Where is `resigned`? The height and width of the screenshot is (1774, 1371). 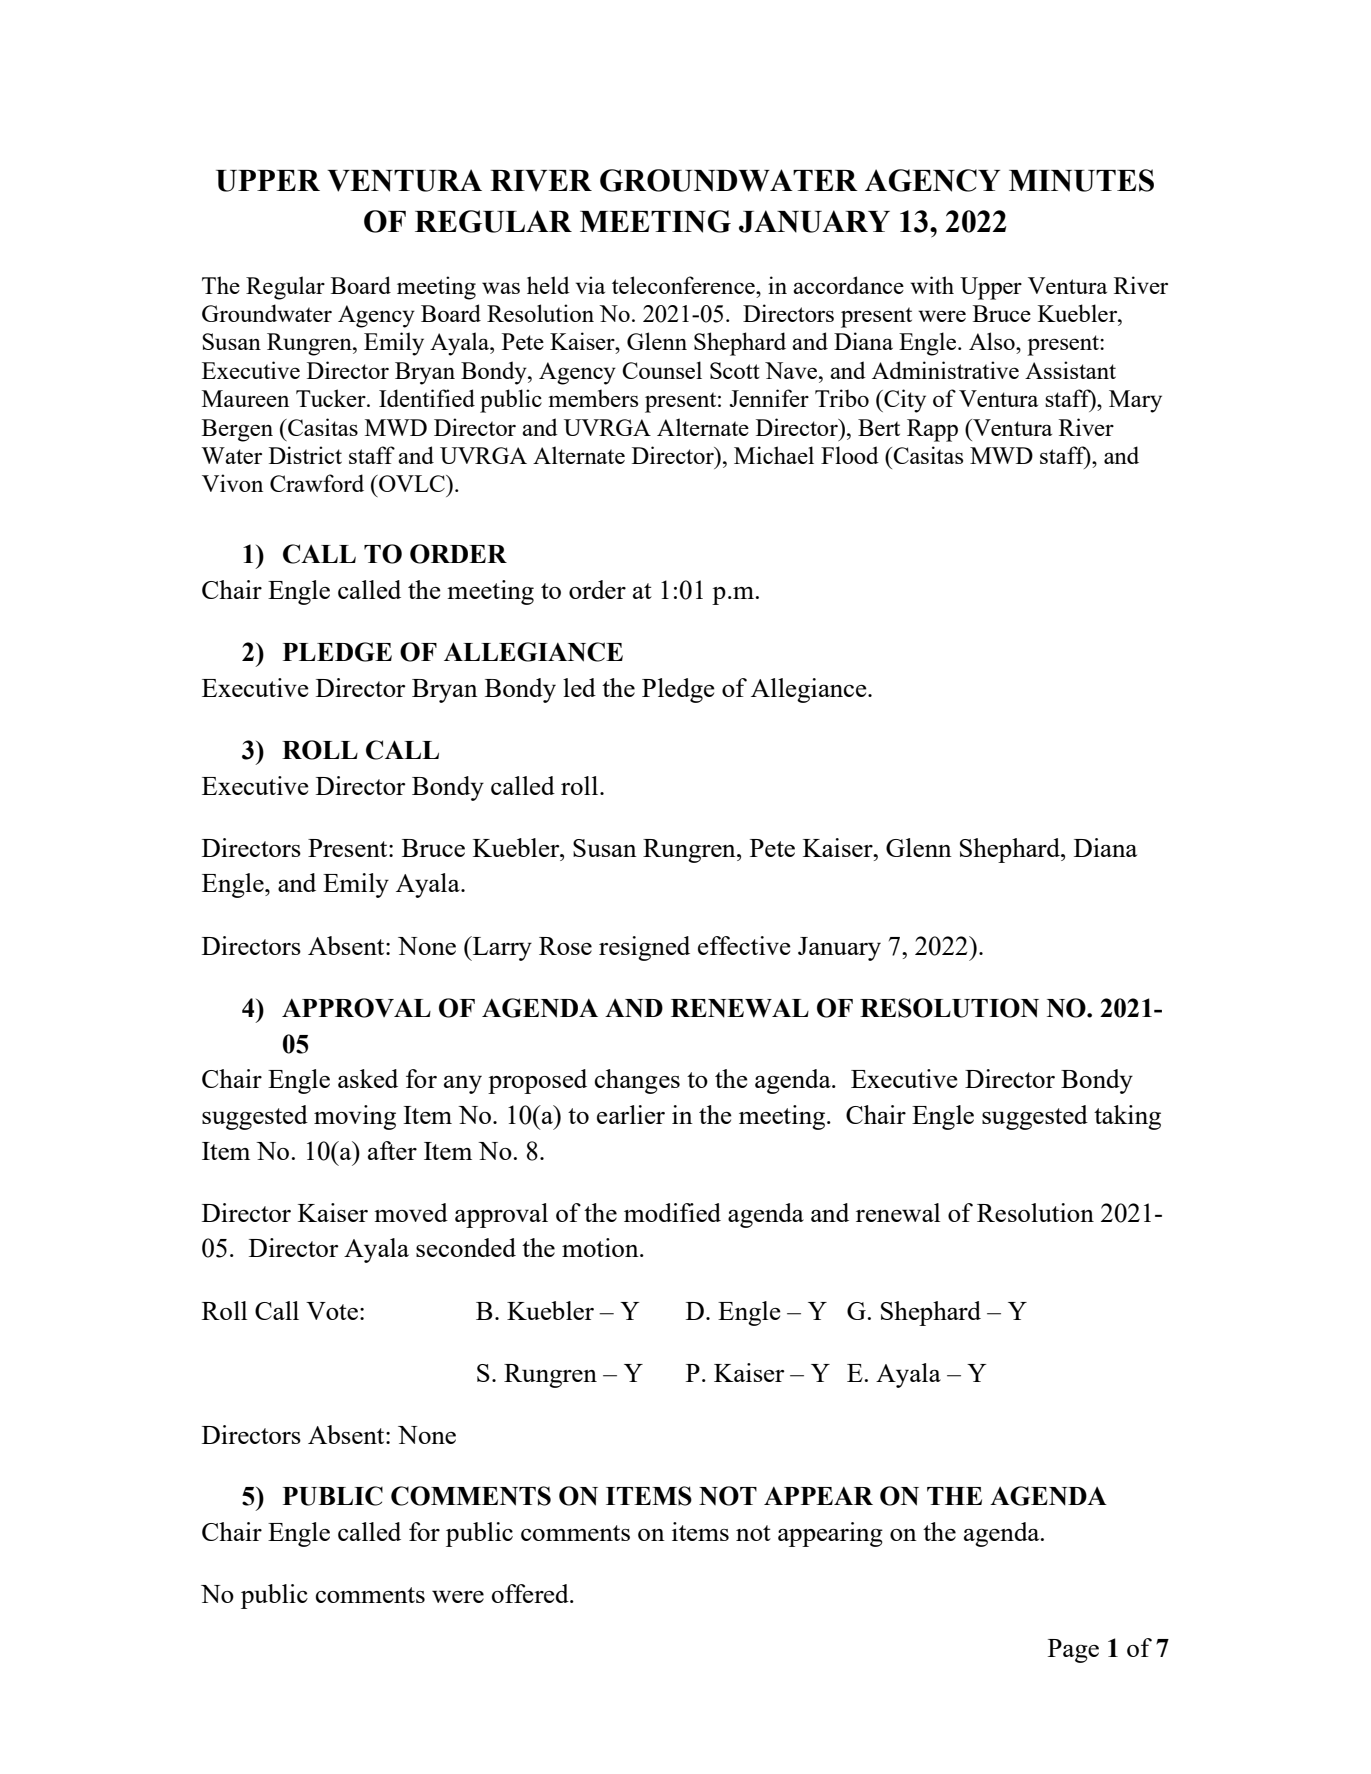
resigned is located at coordinates (644, 948).
